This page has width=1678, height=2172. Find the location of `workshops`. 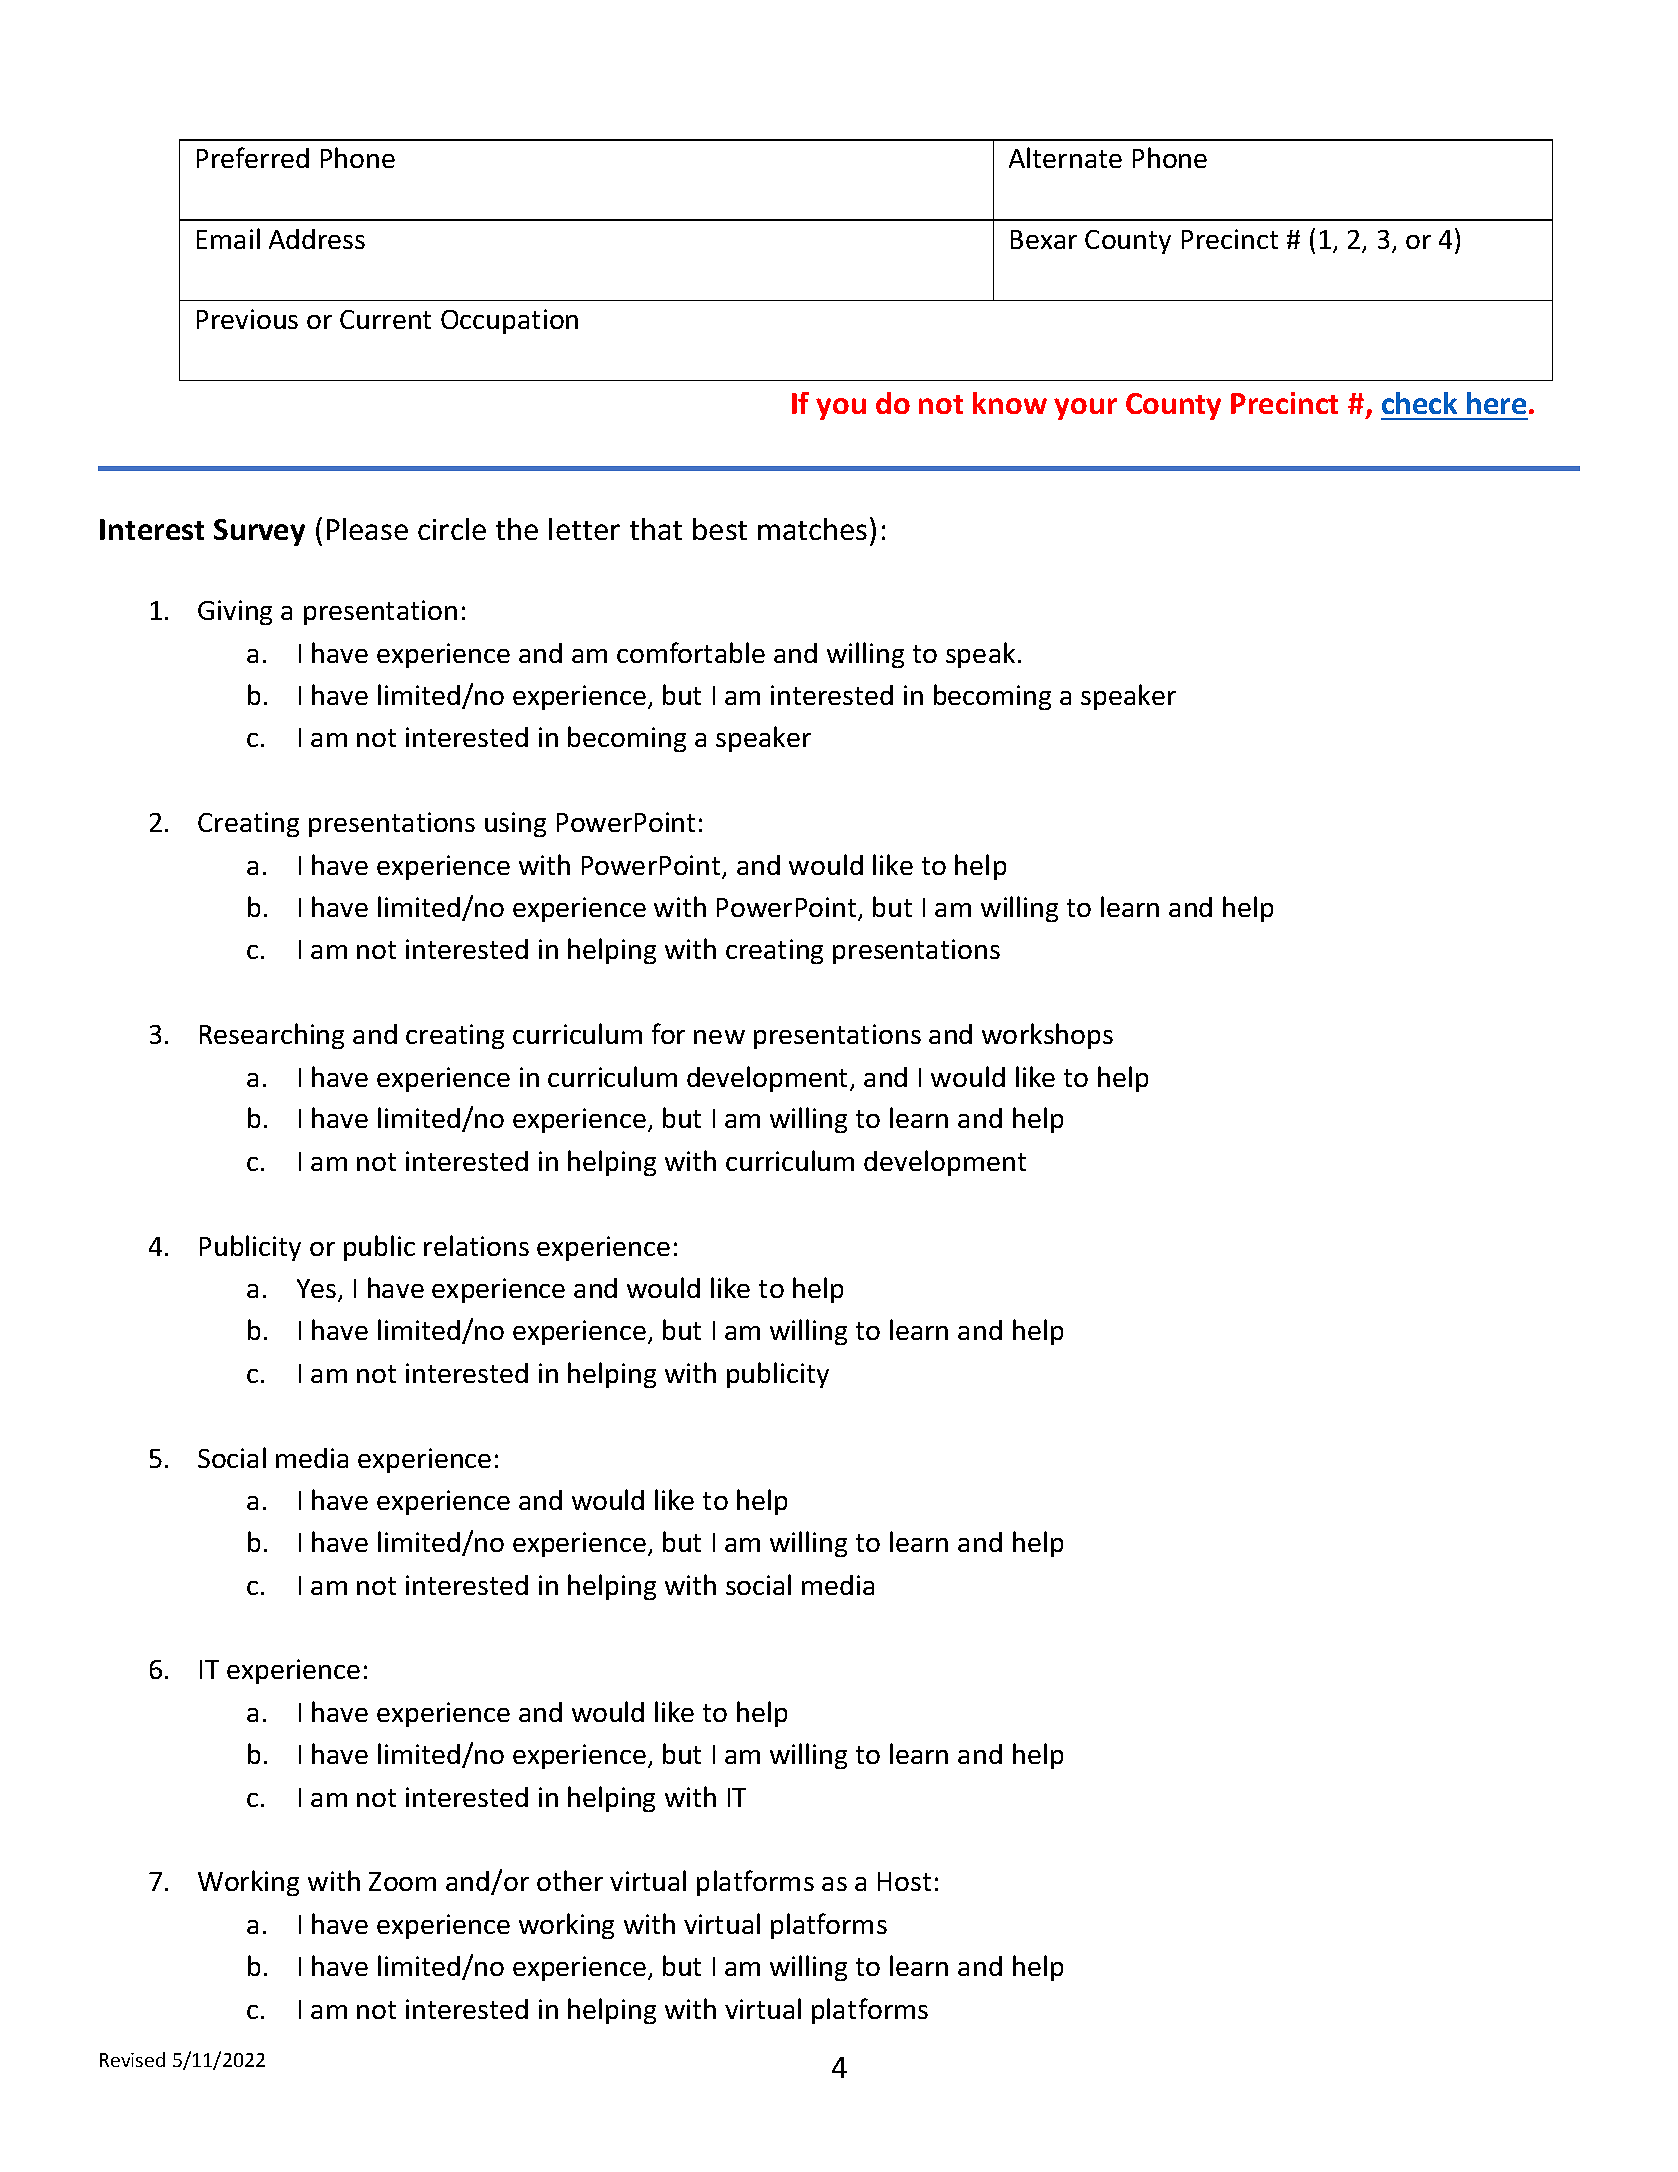

workshops is located at coordinates (1047, 1036).
